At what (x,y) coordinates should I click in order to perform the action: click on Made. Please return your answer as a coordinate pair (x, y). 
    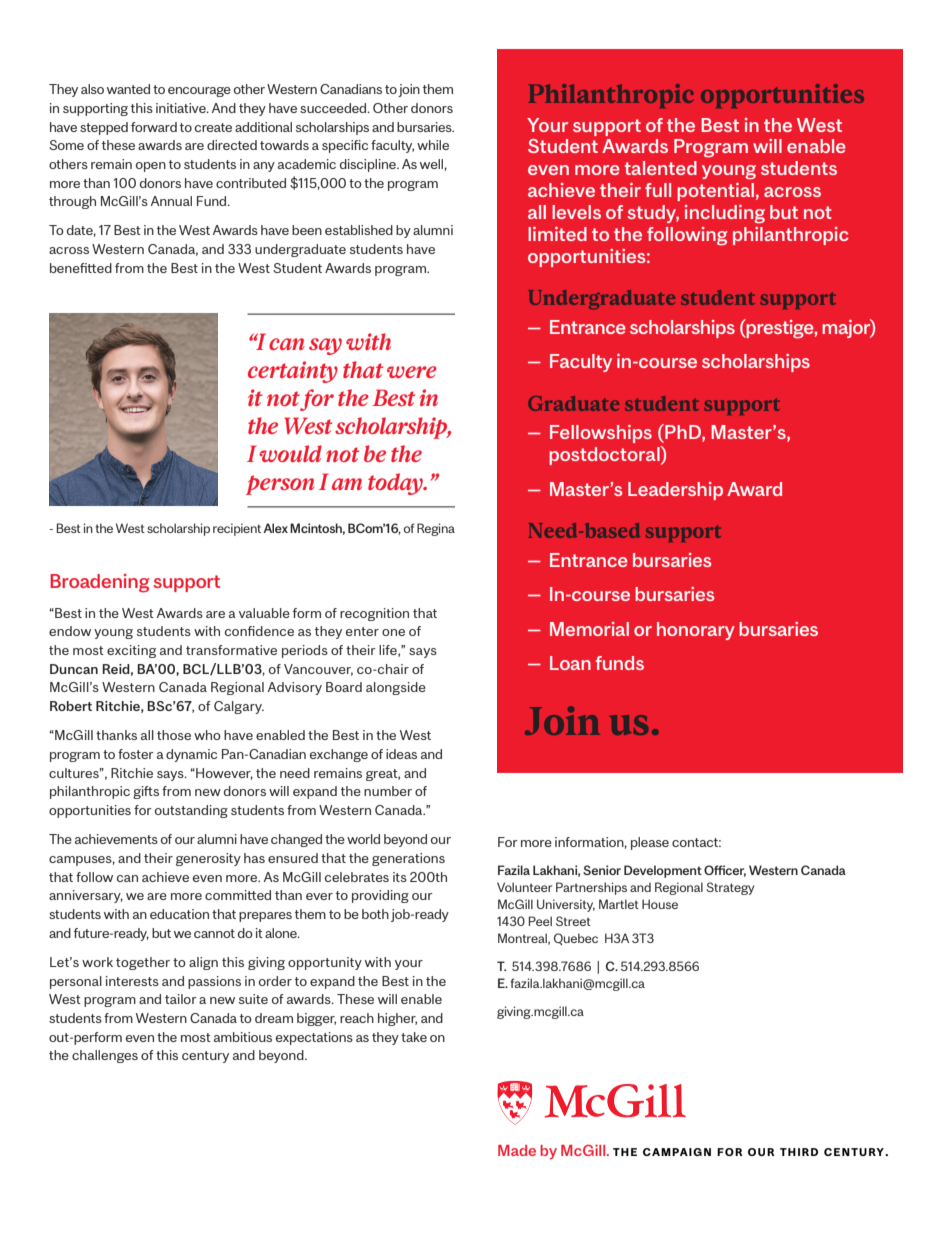
    Looking at the image, I should click on (517, 1150).
